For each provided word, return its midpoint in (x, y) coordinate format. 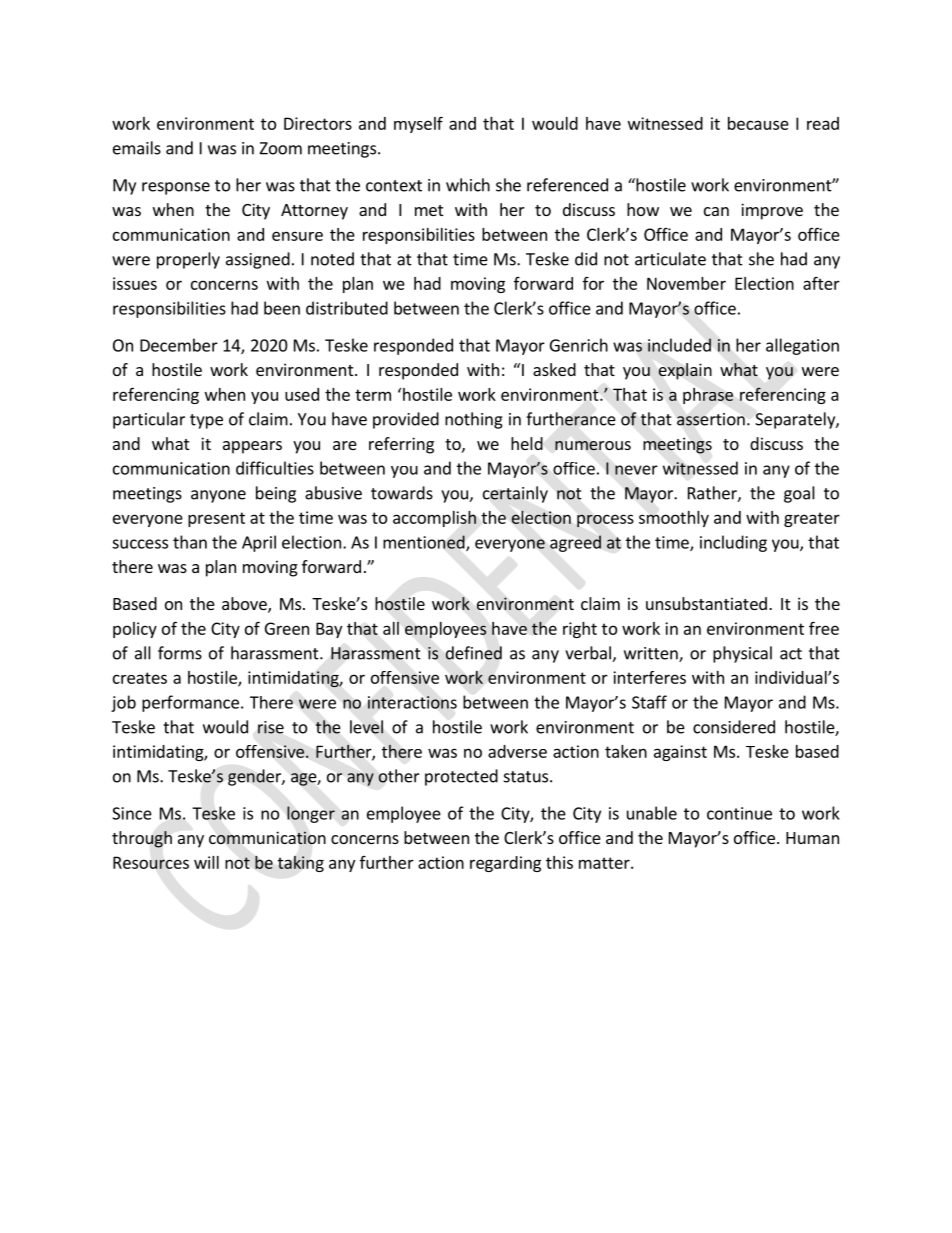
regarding (505, 864)
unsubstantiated (706, 603)
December (179, 345)
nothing (474, 420)
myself (418, 124)
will (206, 862)
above (245, 605)
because (758, 123)
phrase (708, 396)
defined (474, 653)
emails (137, 148)
